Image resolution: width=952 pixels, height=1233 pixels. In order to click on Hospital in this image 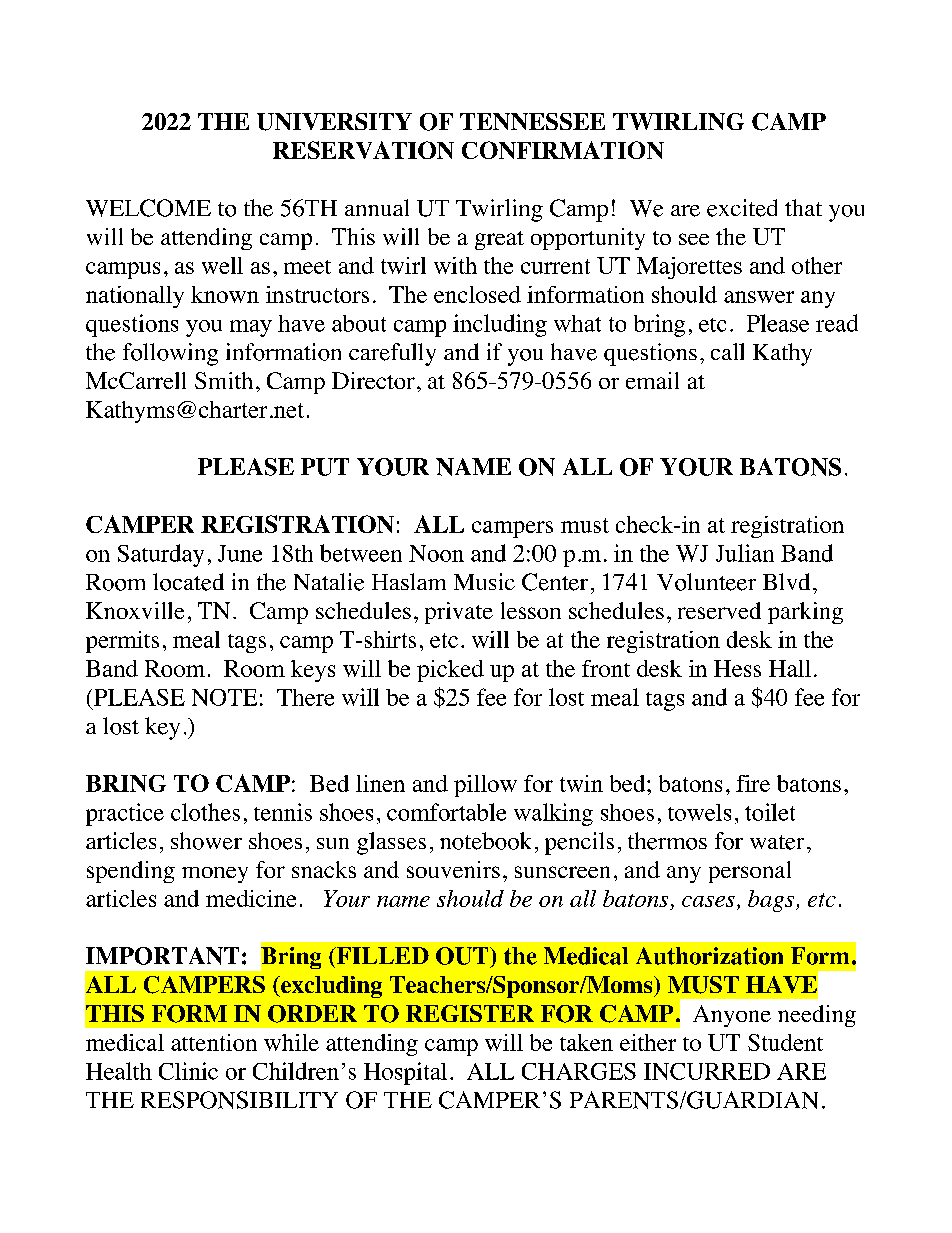, I will do `click(405, 1073)`.
